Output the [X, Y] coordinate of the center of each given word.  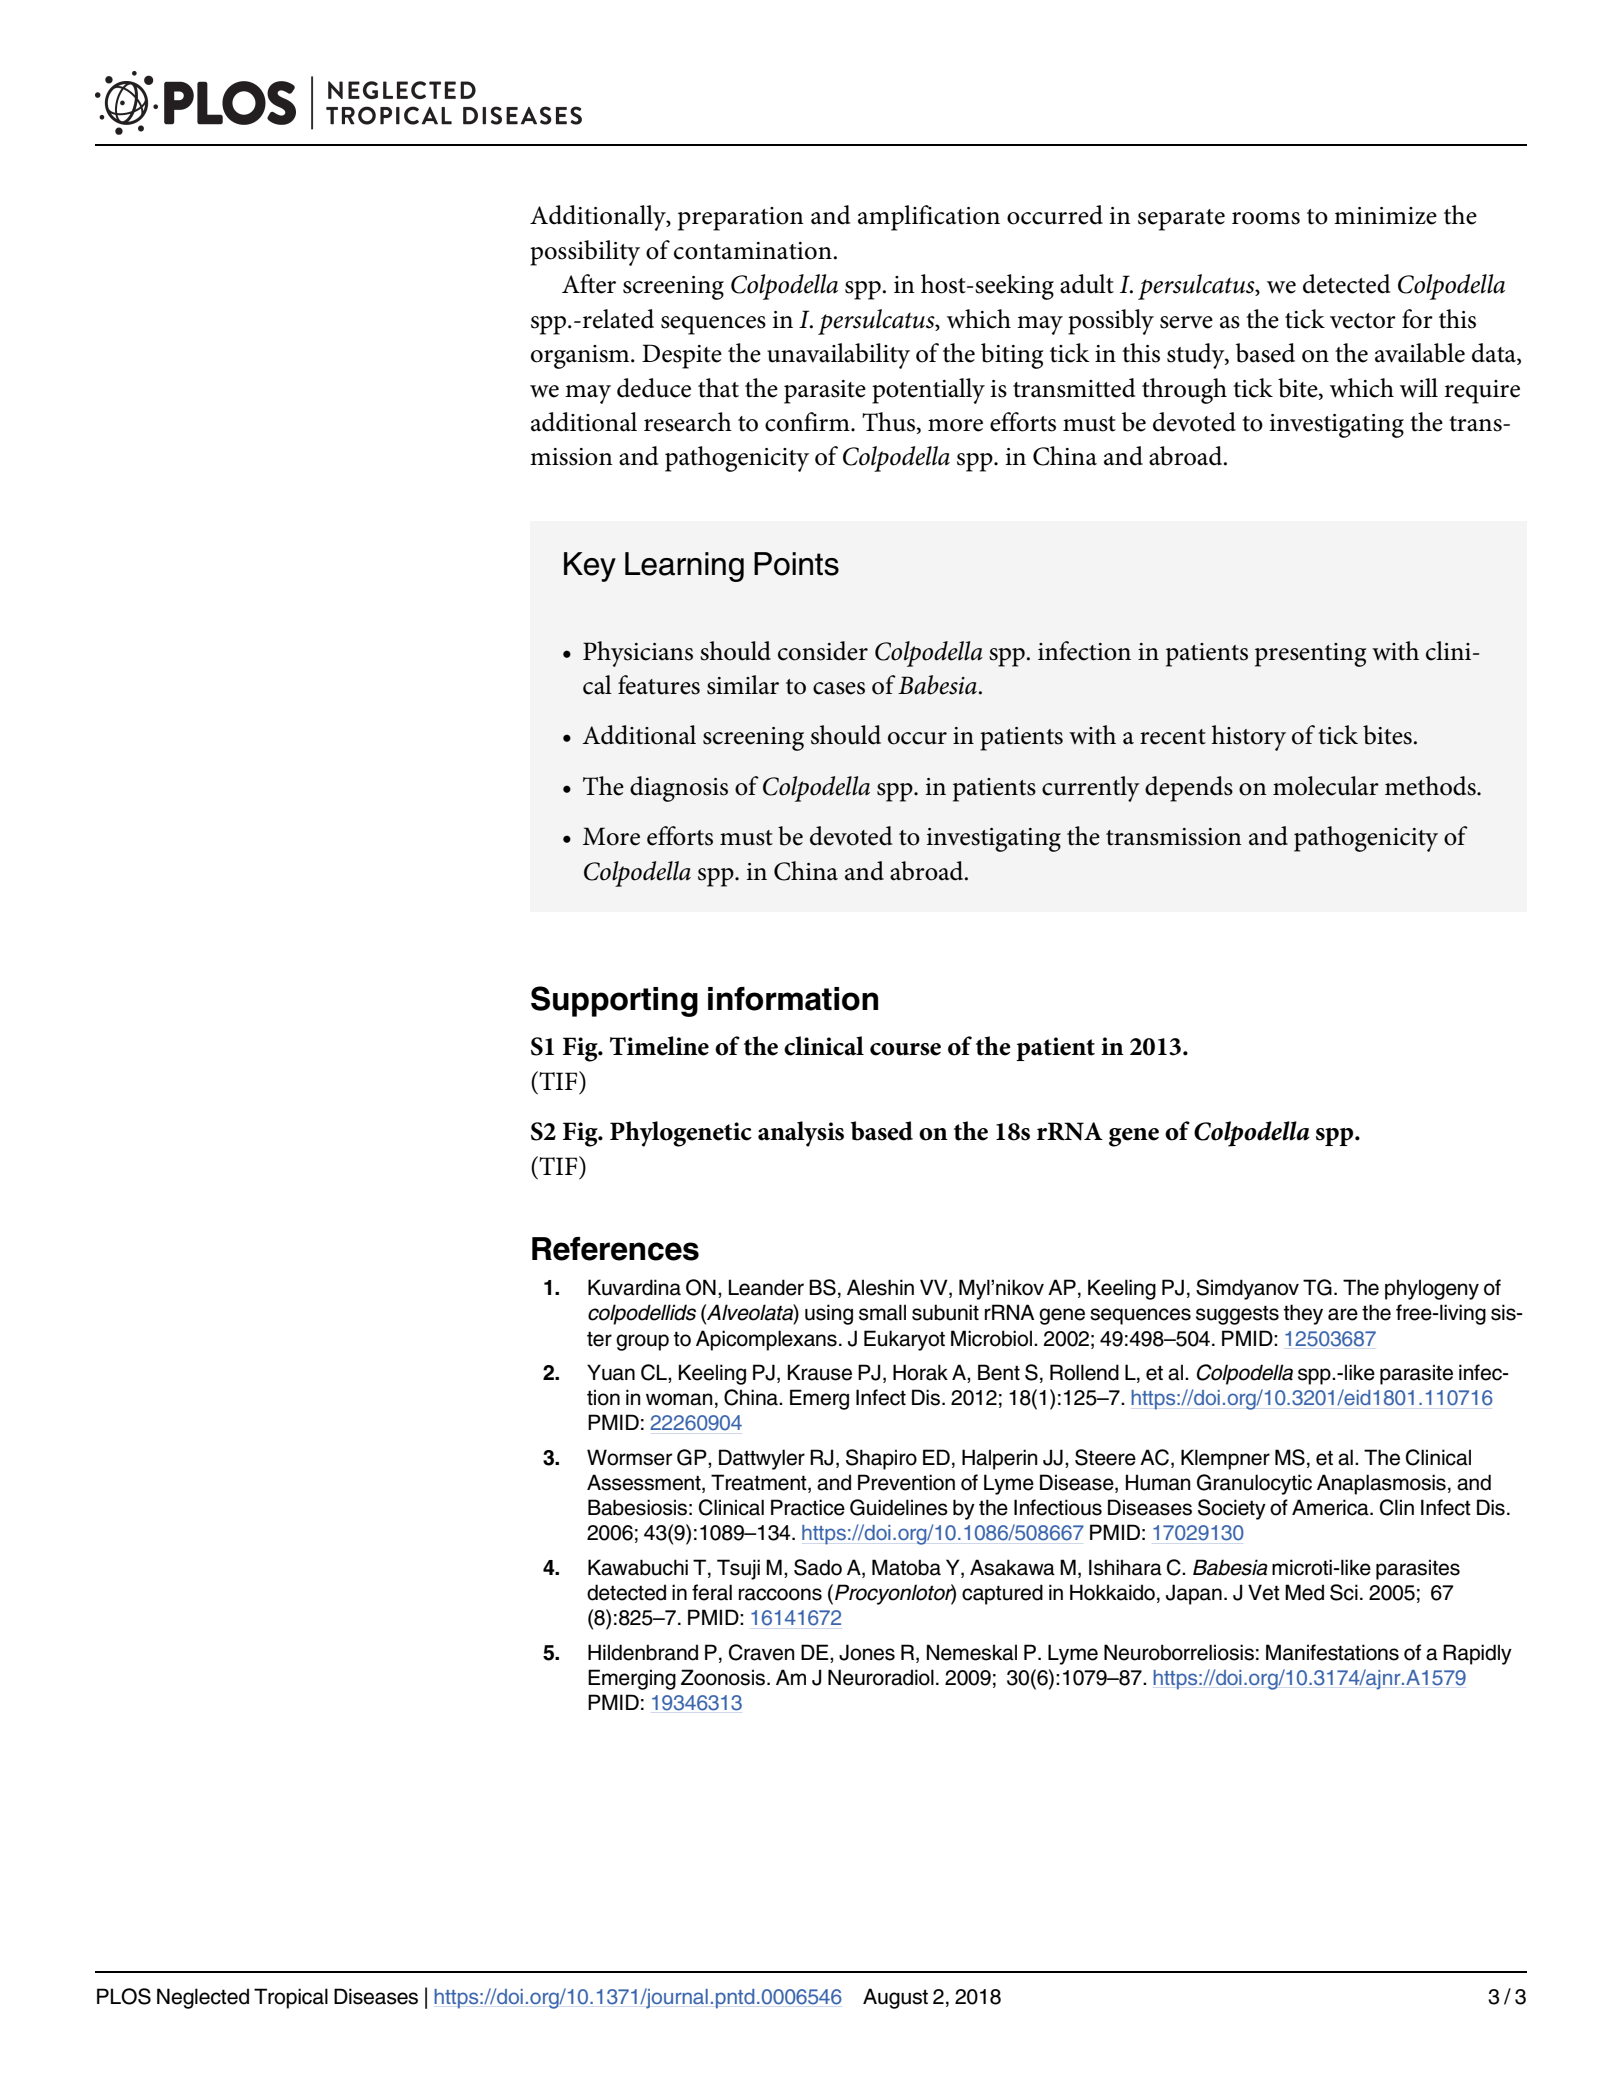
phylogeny [1432, 1289]
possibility [585, 253]
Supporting [614, 1001]
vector [1363, 321]
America [1331, 1507]
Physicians [638, 654]
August [895, 1998]
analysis [801, 1134]
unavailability [838, 356]
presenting [1311, 655]
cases [839, 688]
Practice [808, 1507]
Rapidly [1477, 1654]
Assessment [645, 1483]
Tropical [291, 1998]
